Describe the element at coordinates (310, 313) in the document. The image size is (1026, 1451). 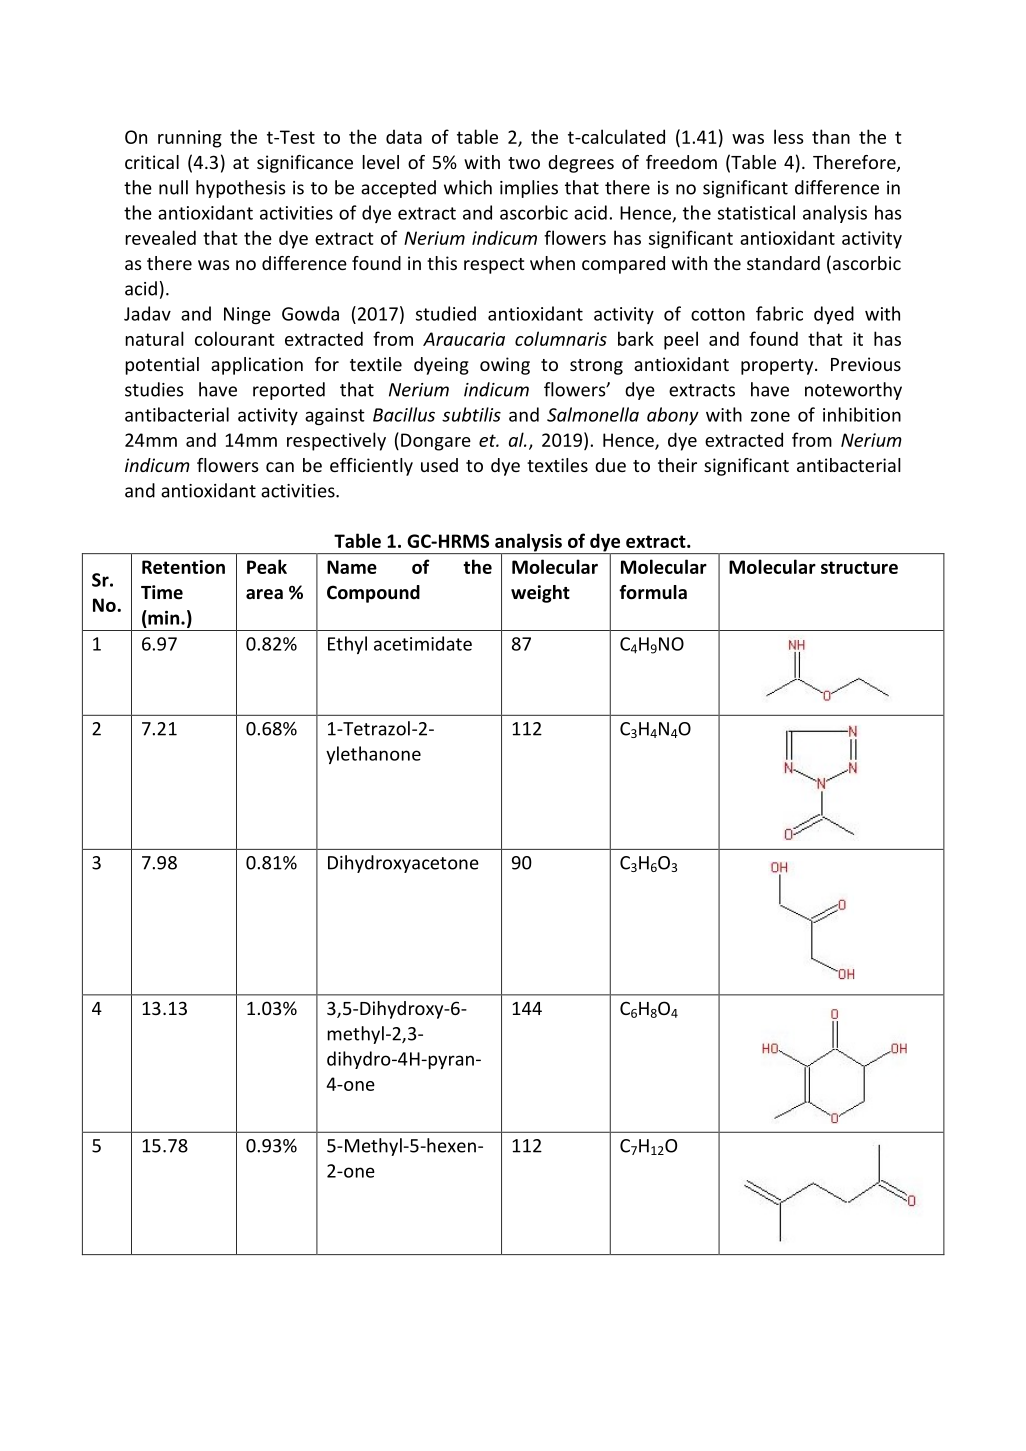
I see `Gowda` at that location.
